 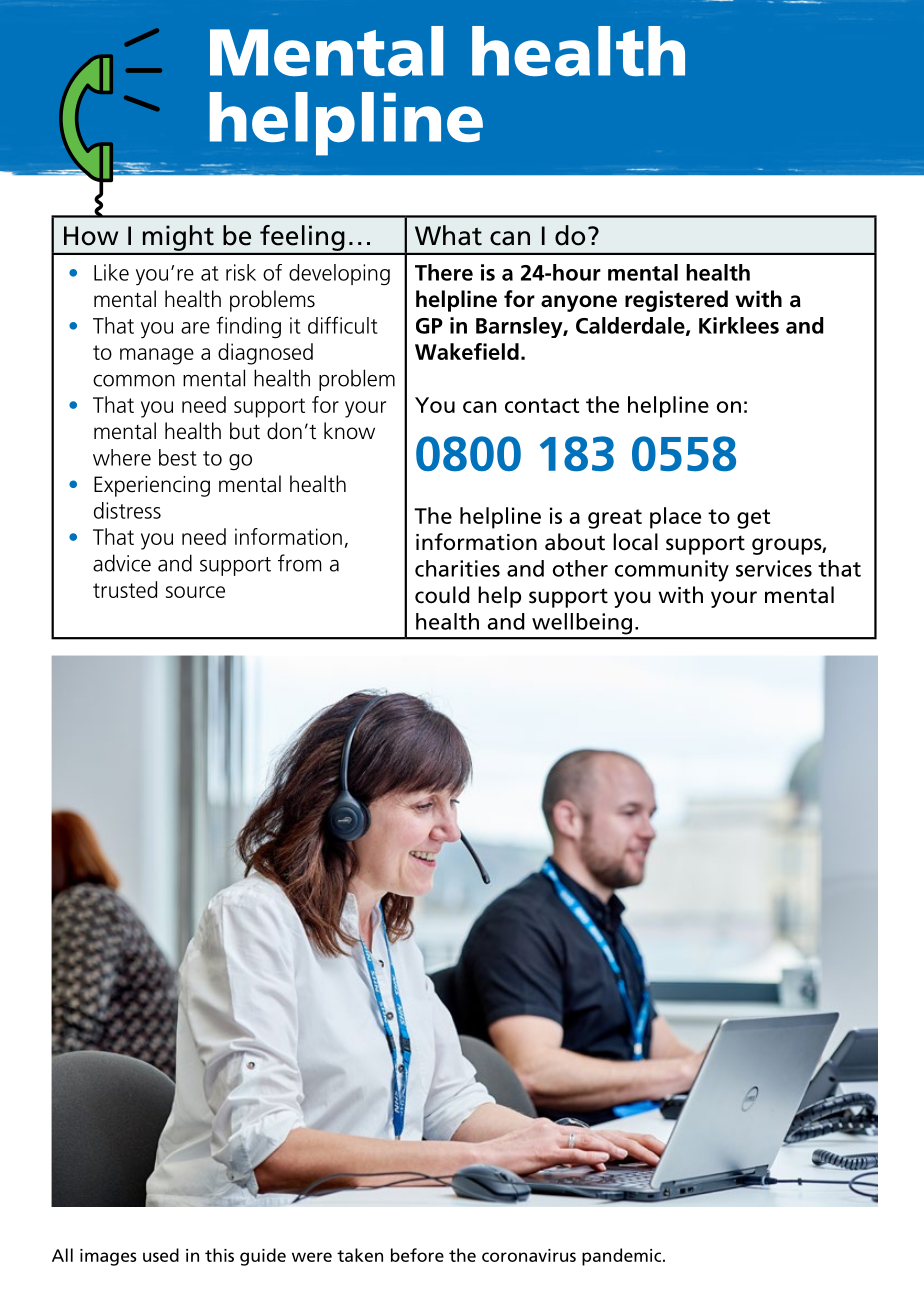 I want to click on trusted, so click(x=125, y=589).
